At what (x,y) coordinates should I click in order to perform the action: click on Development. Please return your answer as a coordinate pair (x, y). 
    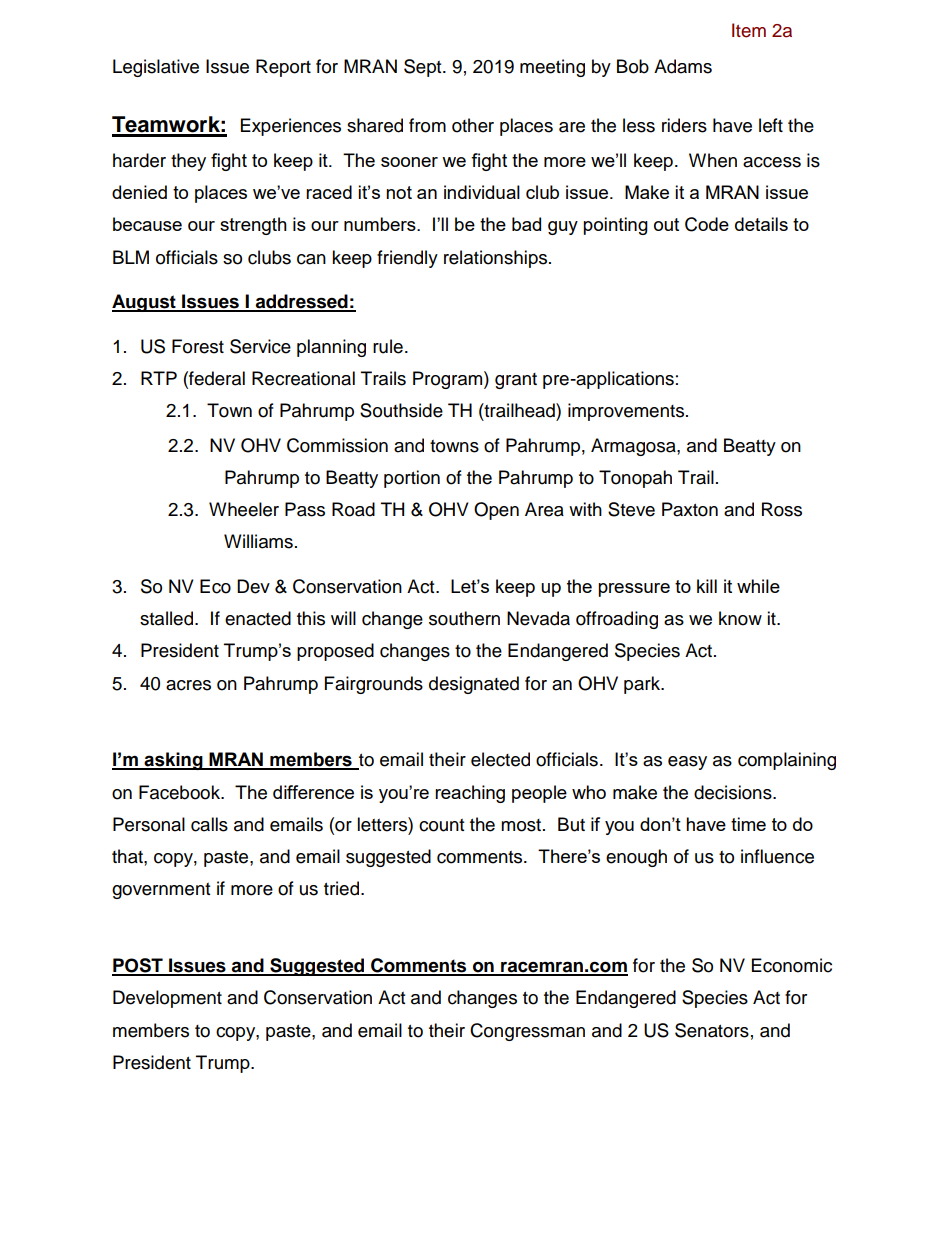
    Looking at the image, I should click on (167, 999).
